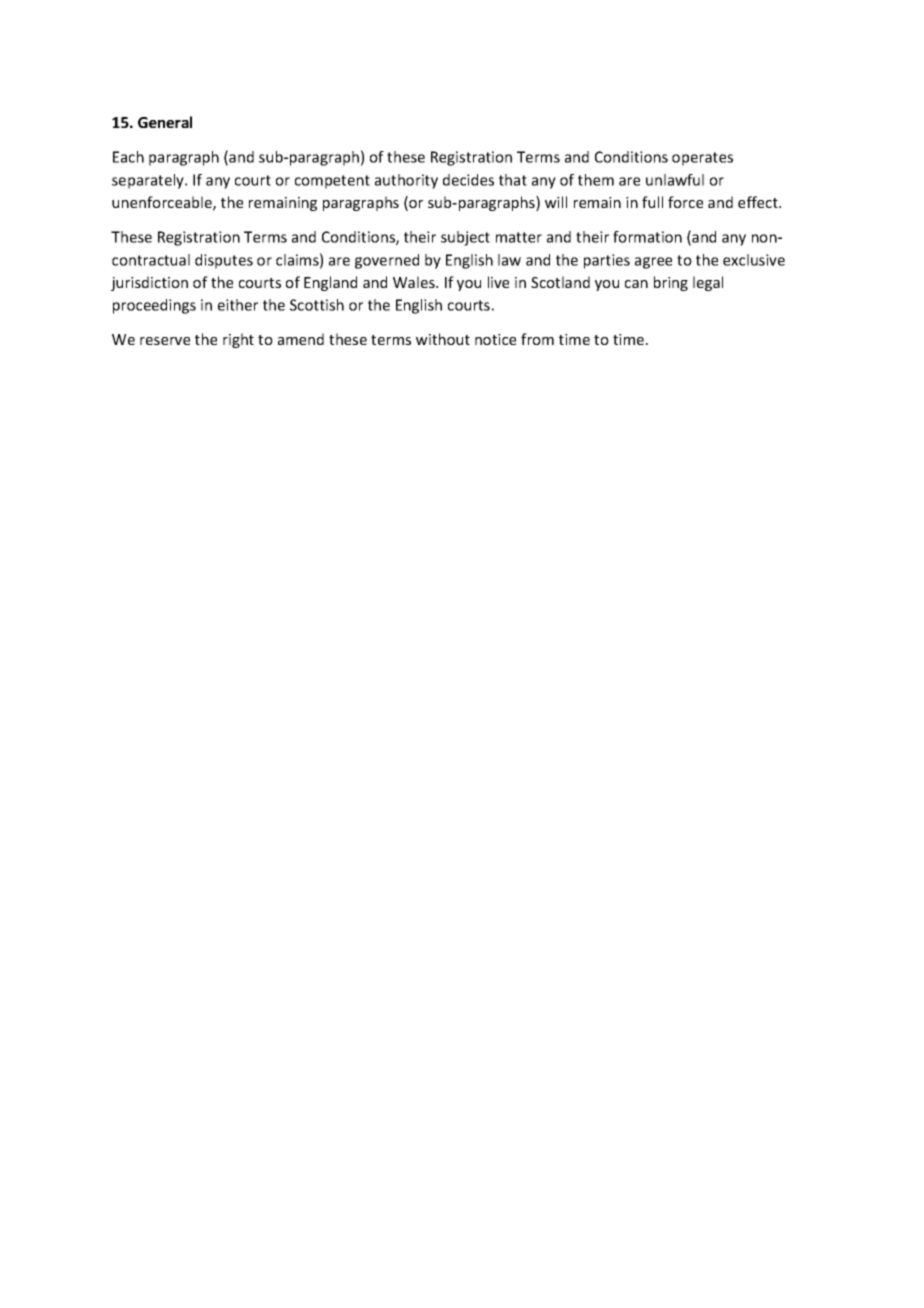 This screenshot has height=1308, width=924. I want to click on operates, so click(702, 159).
